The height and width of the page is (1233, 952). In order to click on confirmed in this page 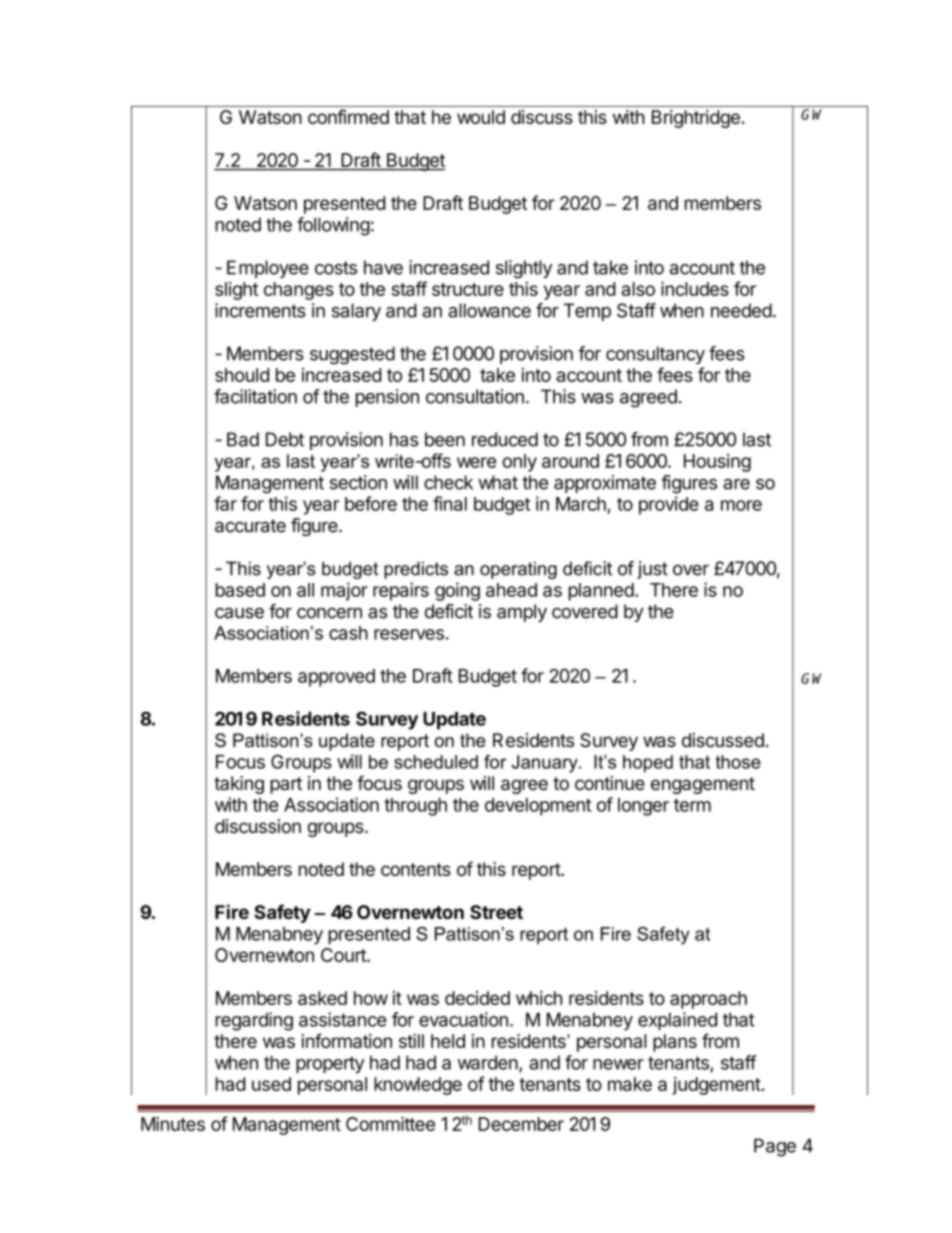, I will do `click(348, 116)`.
